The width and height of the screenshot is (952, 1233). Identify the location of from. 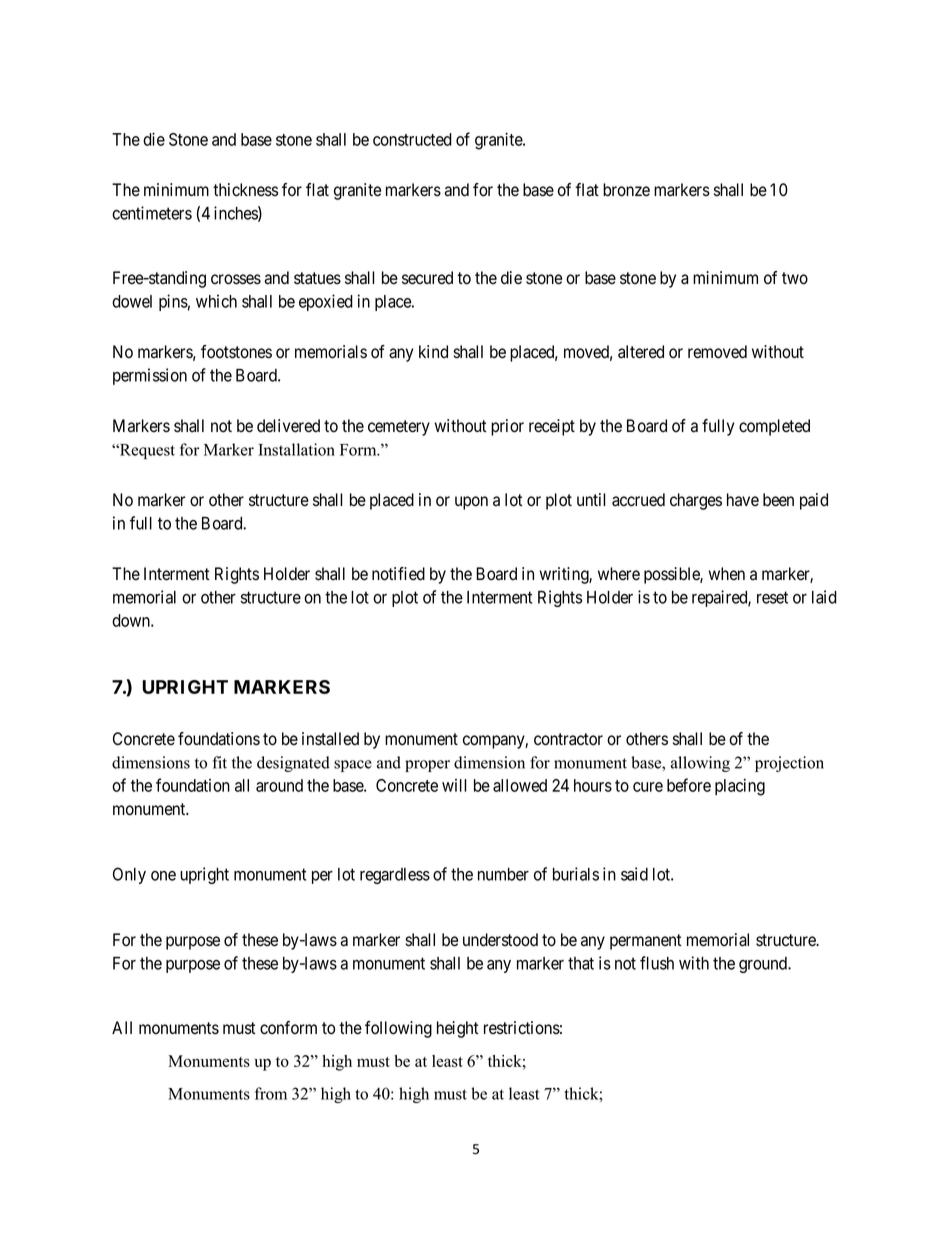
(271, 1093).
